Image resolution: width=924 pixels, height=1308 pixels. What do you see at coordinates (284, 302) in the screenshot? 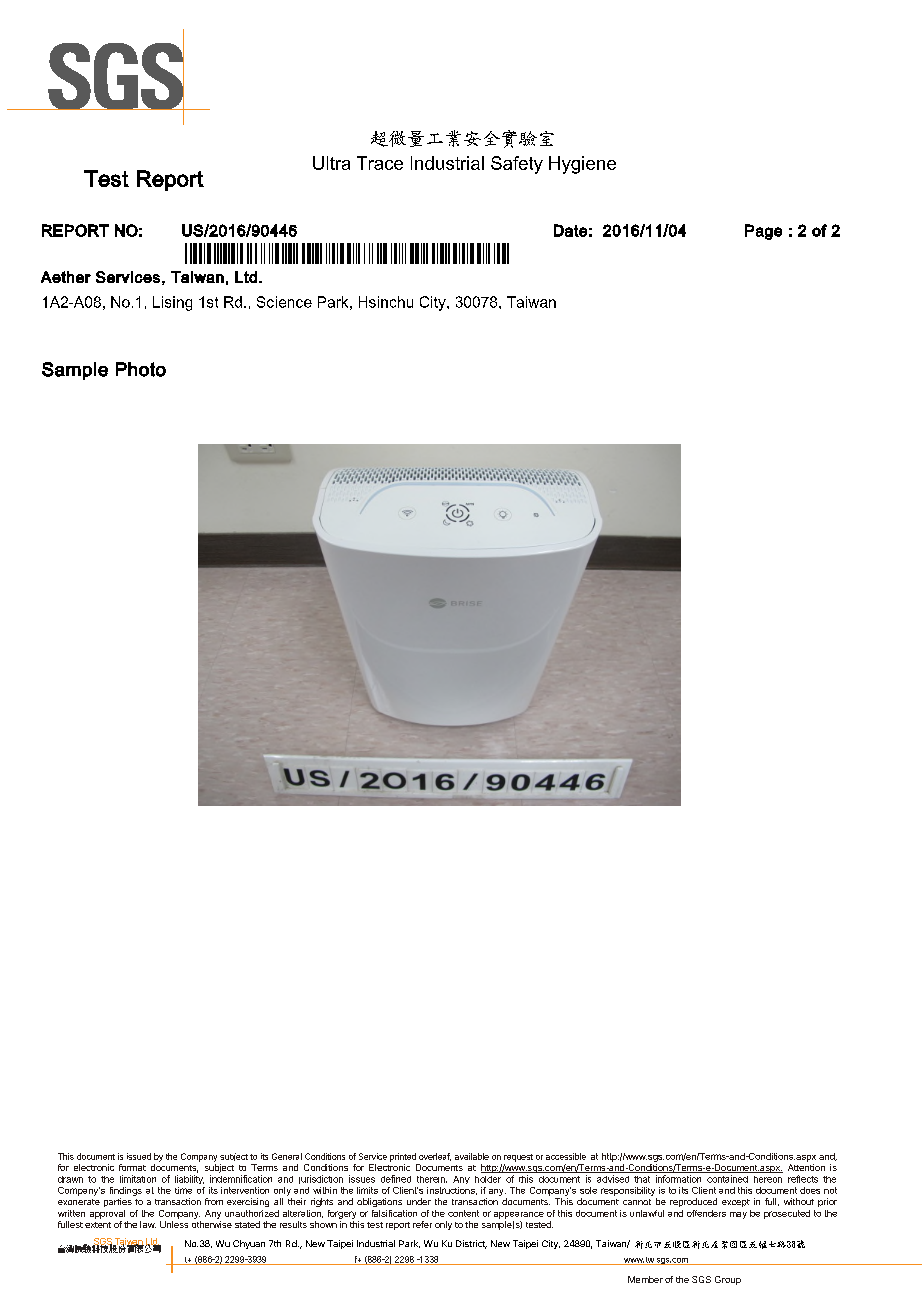
I see `Science` at bounding box center [284, 302].
